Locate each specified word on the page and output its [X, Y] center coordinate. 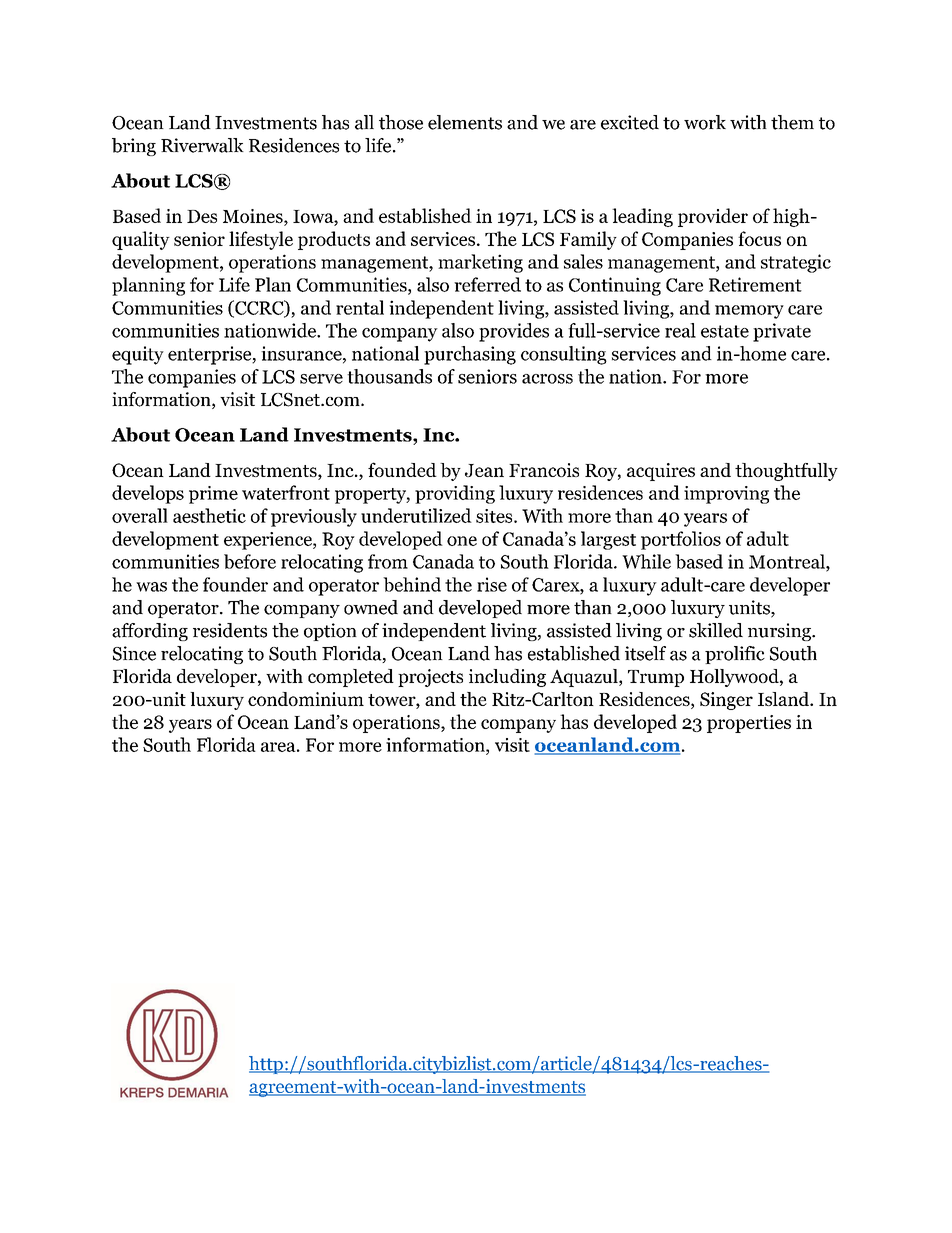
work [705, 122]
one [462, 541]
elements [465, 122]
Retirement [755, 284]
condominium [306, 699]
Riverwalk [202, 145]
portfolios [681, 540]
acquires [661, 472]
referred [487, 284]
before [250, 561]
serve [321, 379]
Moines [254, 216]
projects [430, 678]
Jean [484, 470]
